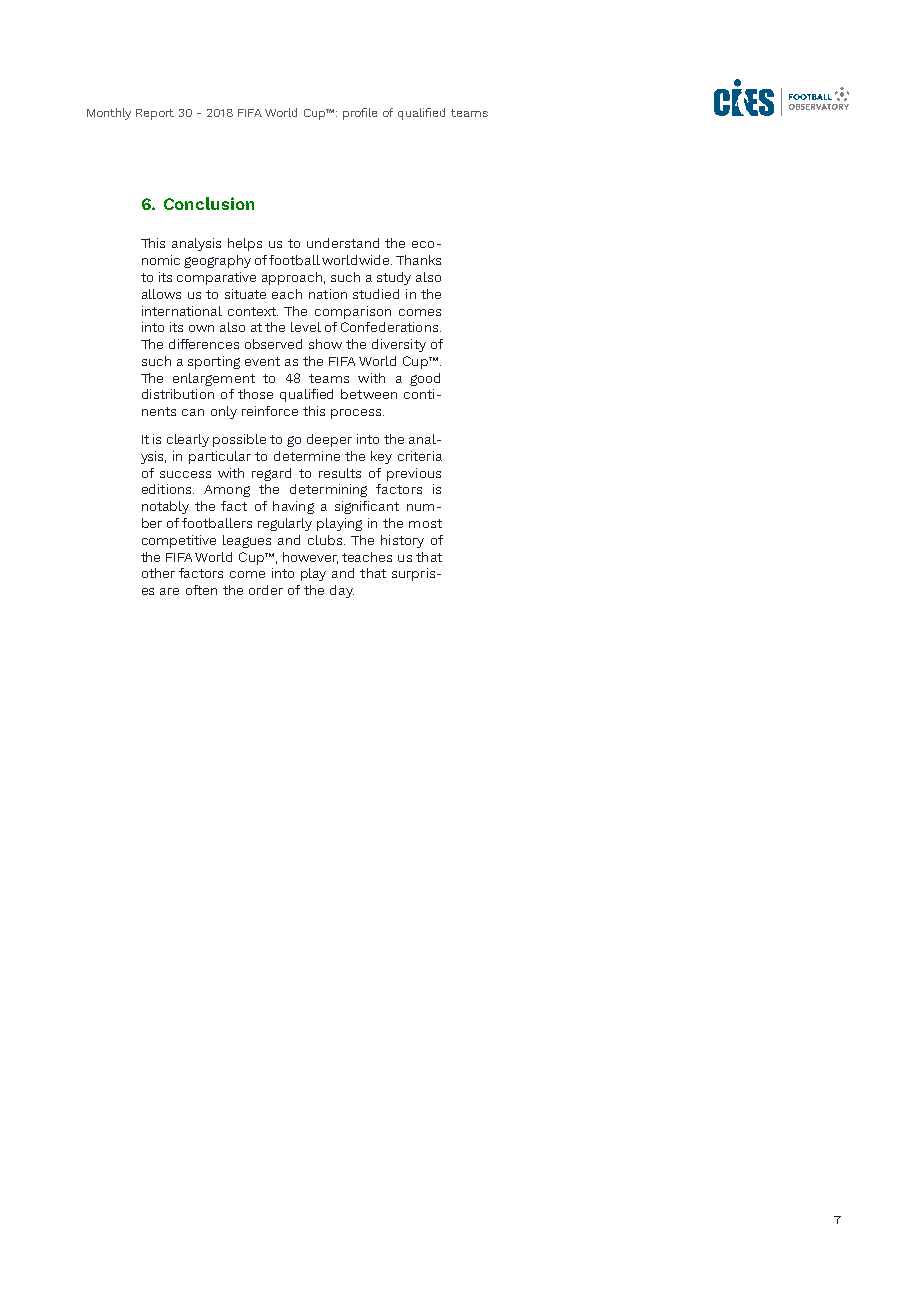  Describe the element at coordinates (188, 440) in the image. I see `clearly` at that location.
